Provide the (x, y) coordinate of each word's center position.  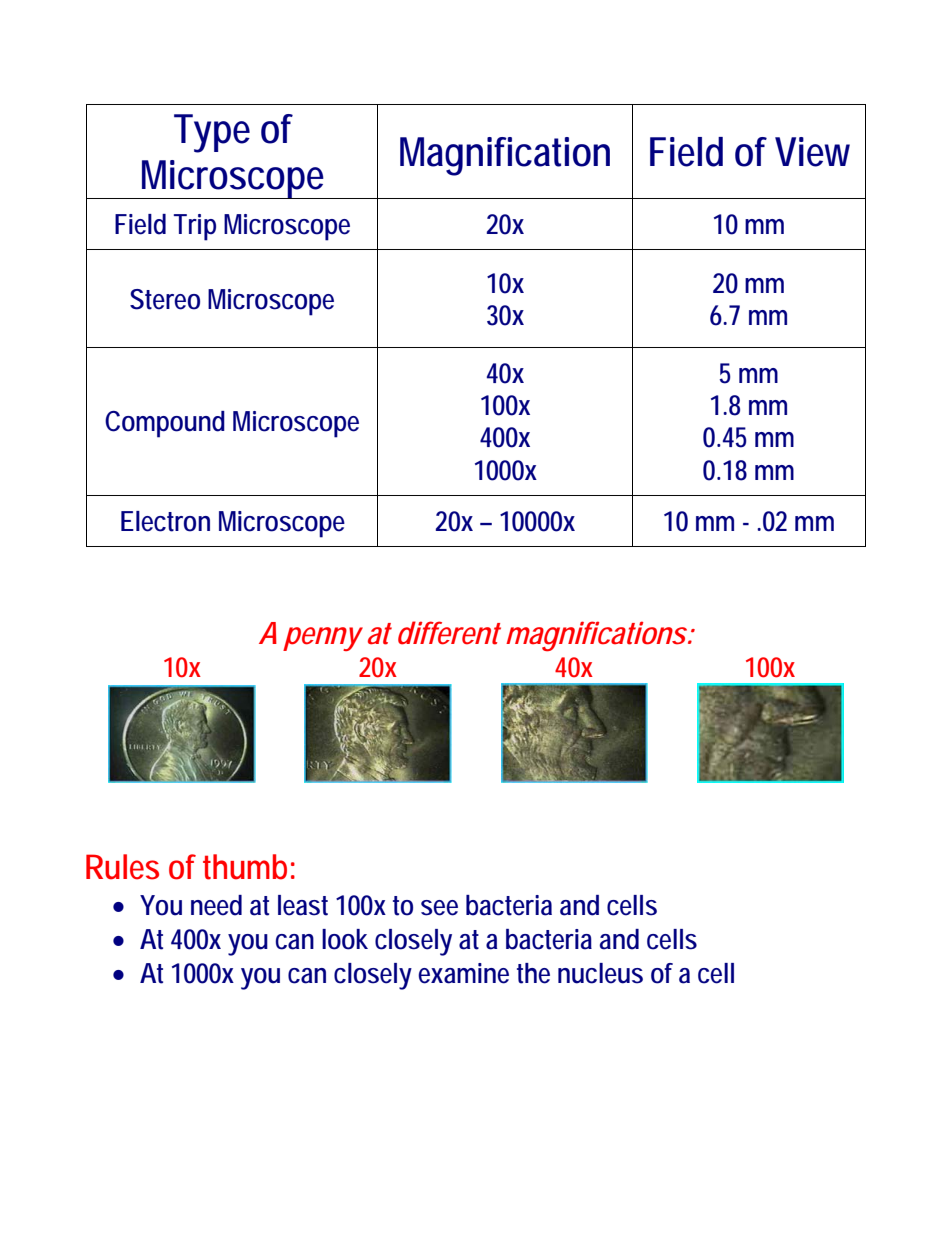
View (812, 152)
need (216, 905)
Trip (195, 227)
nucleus (600, 973)
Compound (165, 424)
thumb (245, 867)
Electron (165, 521)
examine (463, 973)
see (439, 908)
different (449, 633)
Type (212, 133)
